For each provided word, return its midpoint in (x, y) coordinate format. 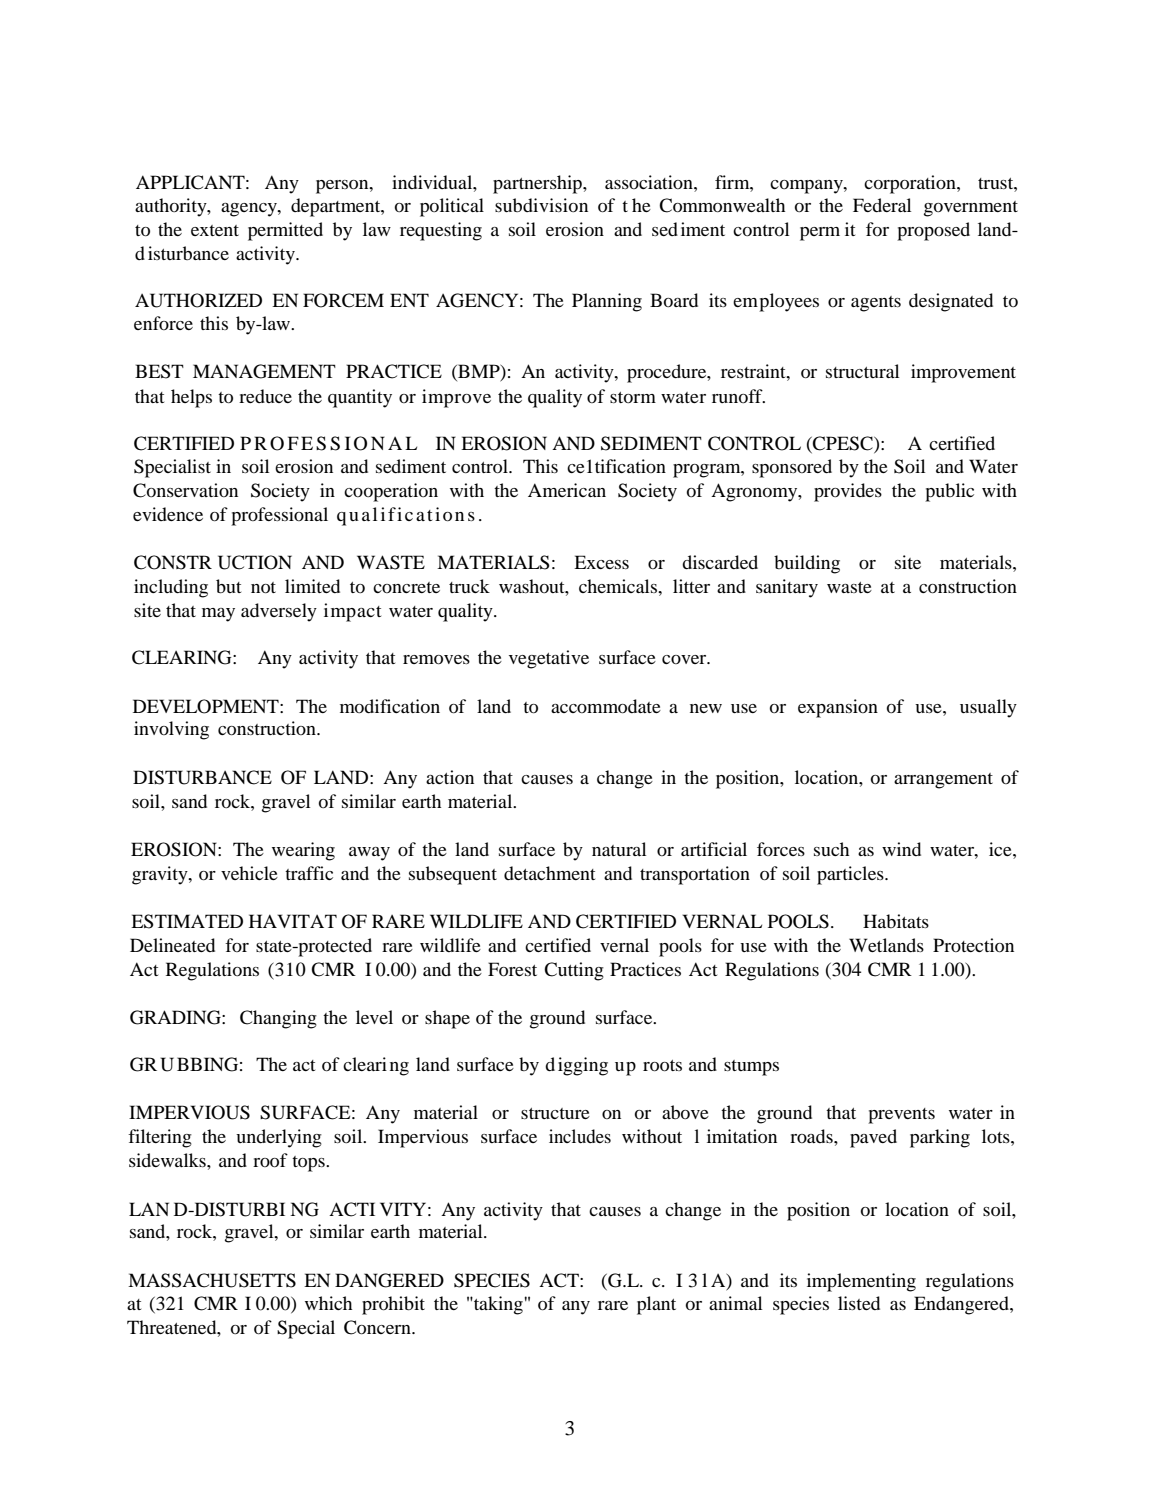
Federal (882, 205)
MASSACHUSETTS (212, 1280)
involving (171, 730)
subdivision (541, 205)
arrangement (943, 781)
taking (498, 1305)
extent (215, 230)
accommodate (606, 706)
